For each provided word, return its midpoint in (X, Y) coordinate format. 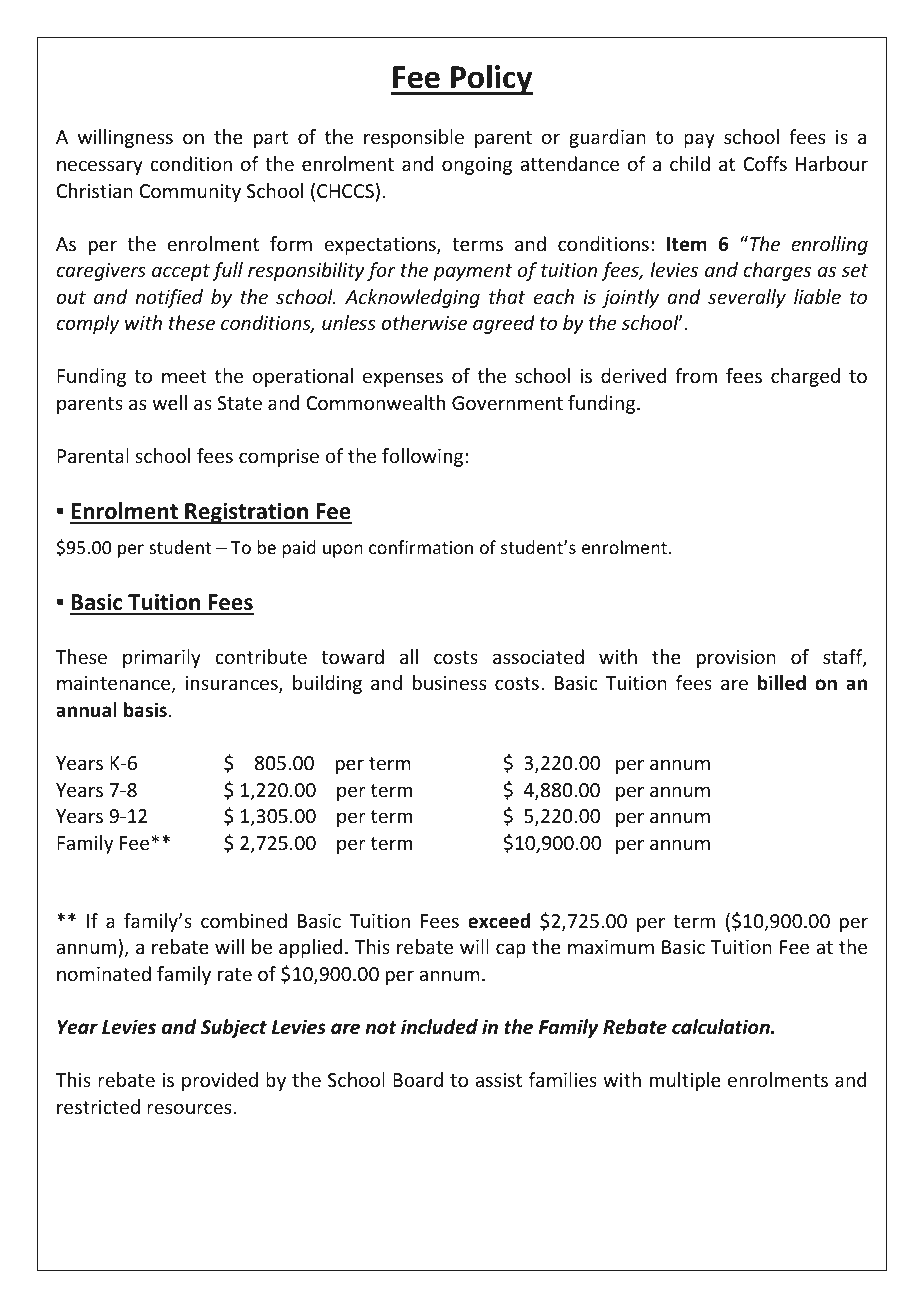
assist (498, 1080)
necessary (100, 167)
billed (782, 683)
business (449, 682)
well (169, 402)
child (690, 163)
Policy (491, 80)
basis (145, 710)
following (424, 457)
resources (190, 1108)
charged (805, 377)
